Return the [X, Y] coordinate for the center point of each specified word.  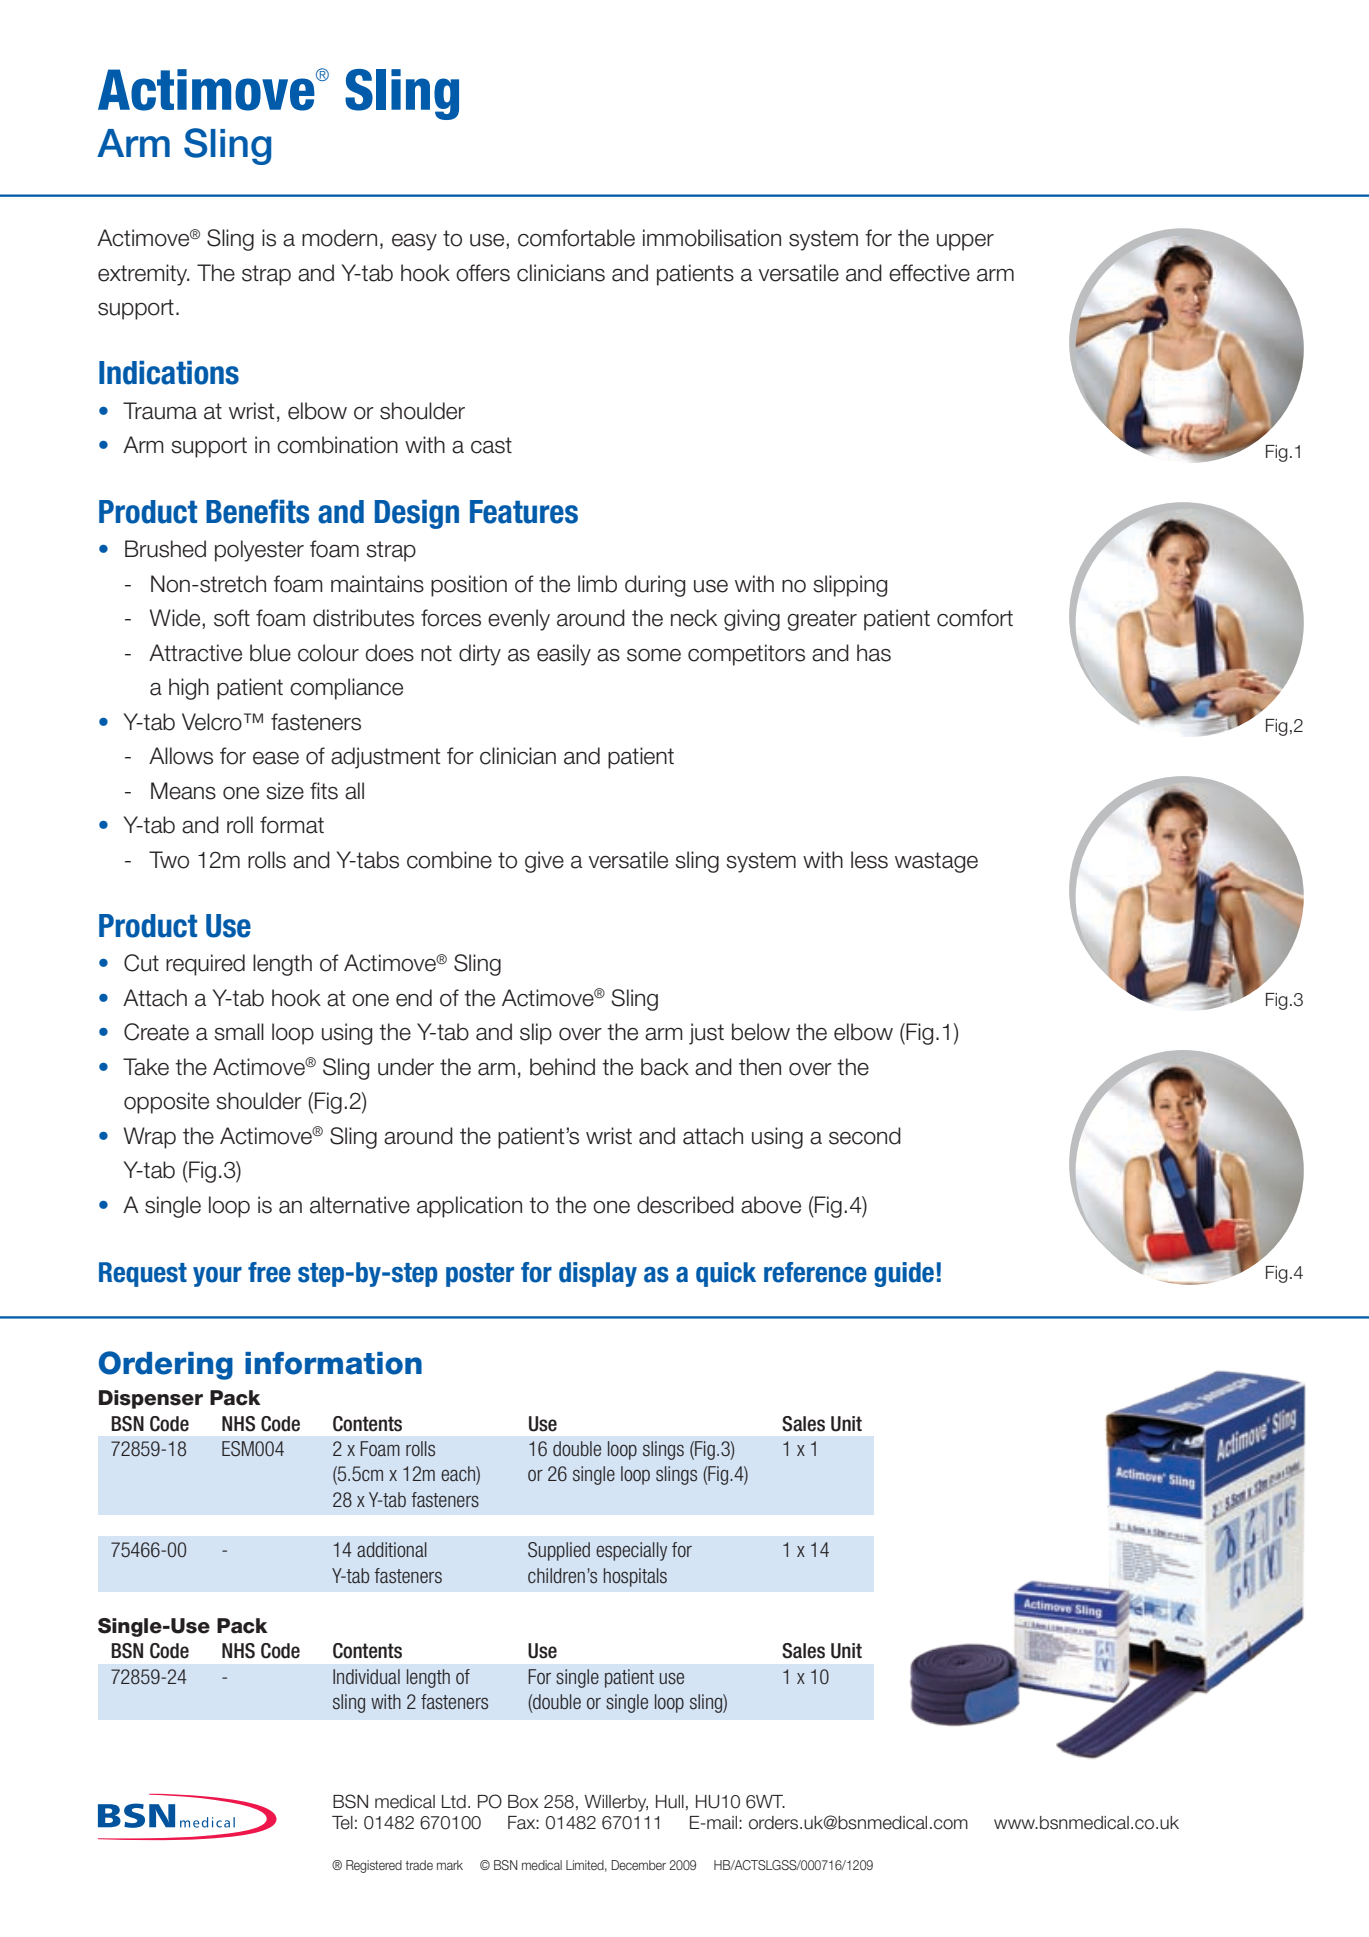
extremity [144, 275]
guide [904, 1274]
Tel [342, 1823]
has [874, 653]
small [239, 1032]
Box [523, 1802]
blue [270, 653]
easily [564, 655]
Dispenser [151, 1399]
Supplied [559, 1551]
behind [562, 1067]
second [865, 1136]
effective [929, 273]
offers [483, 273]
